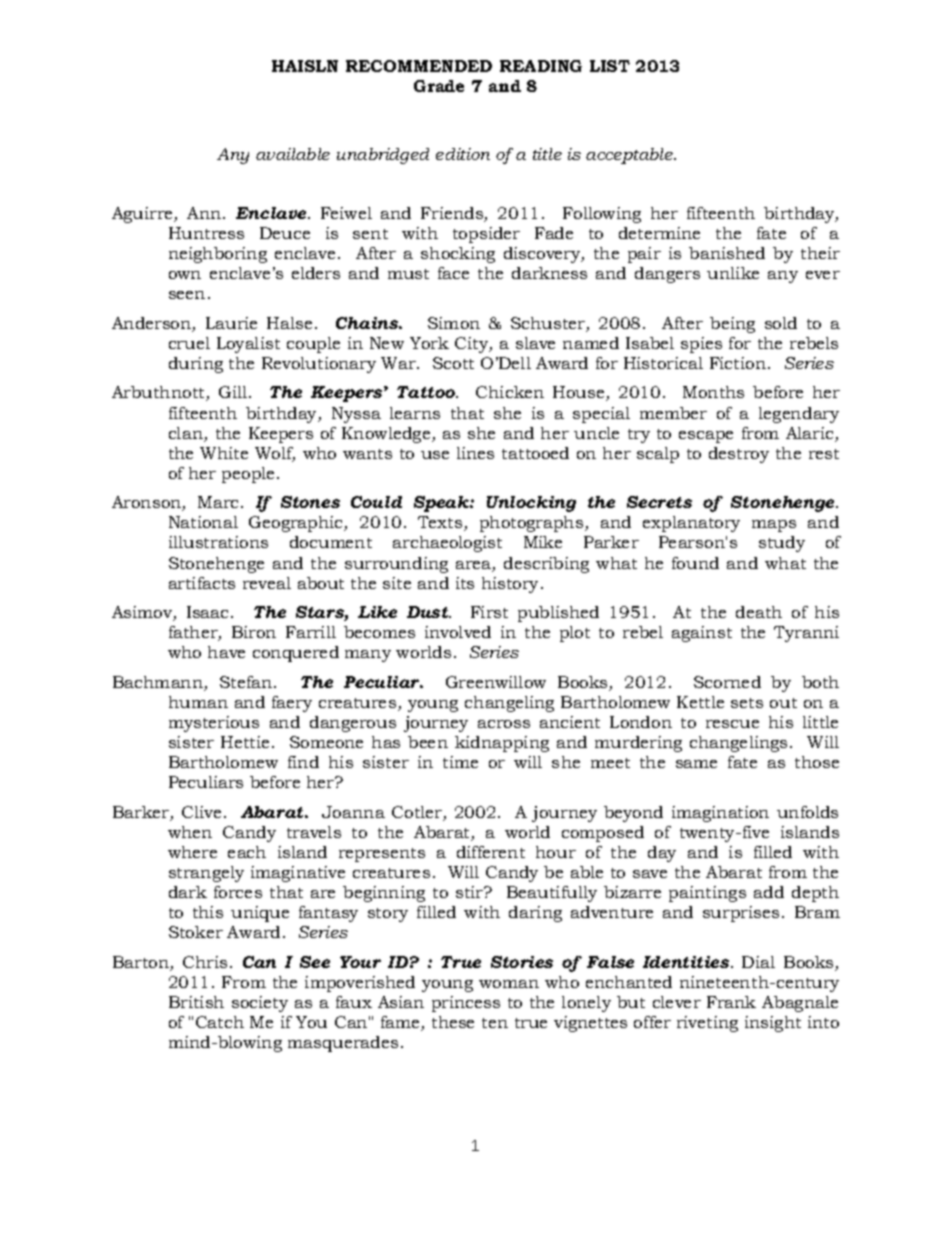  Describe the element at coordinates (720, 814) in the screenshot. I see `imagination` at that location.
